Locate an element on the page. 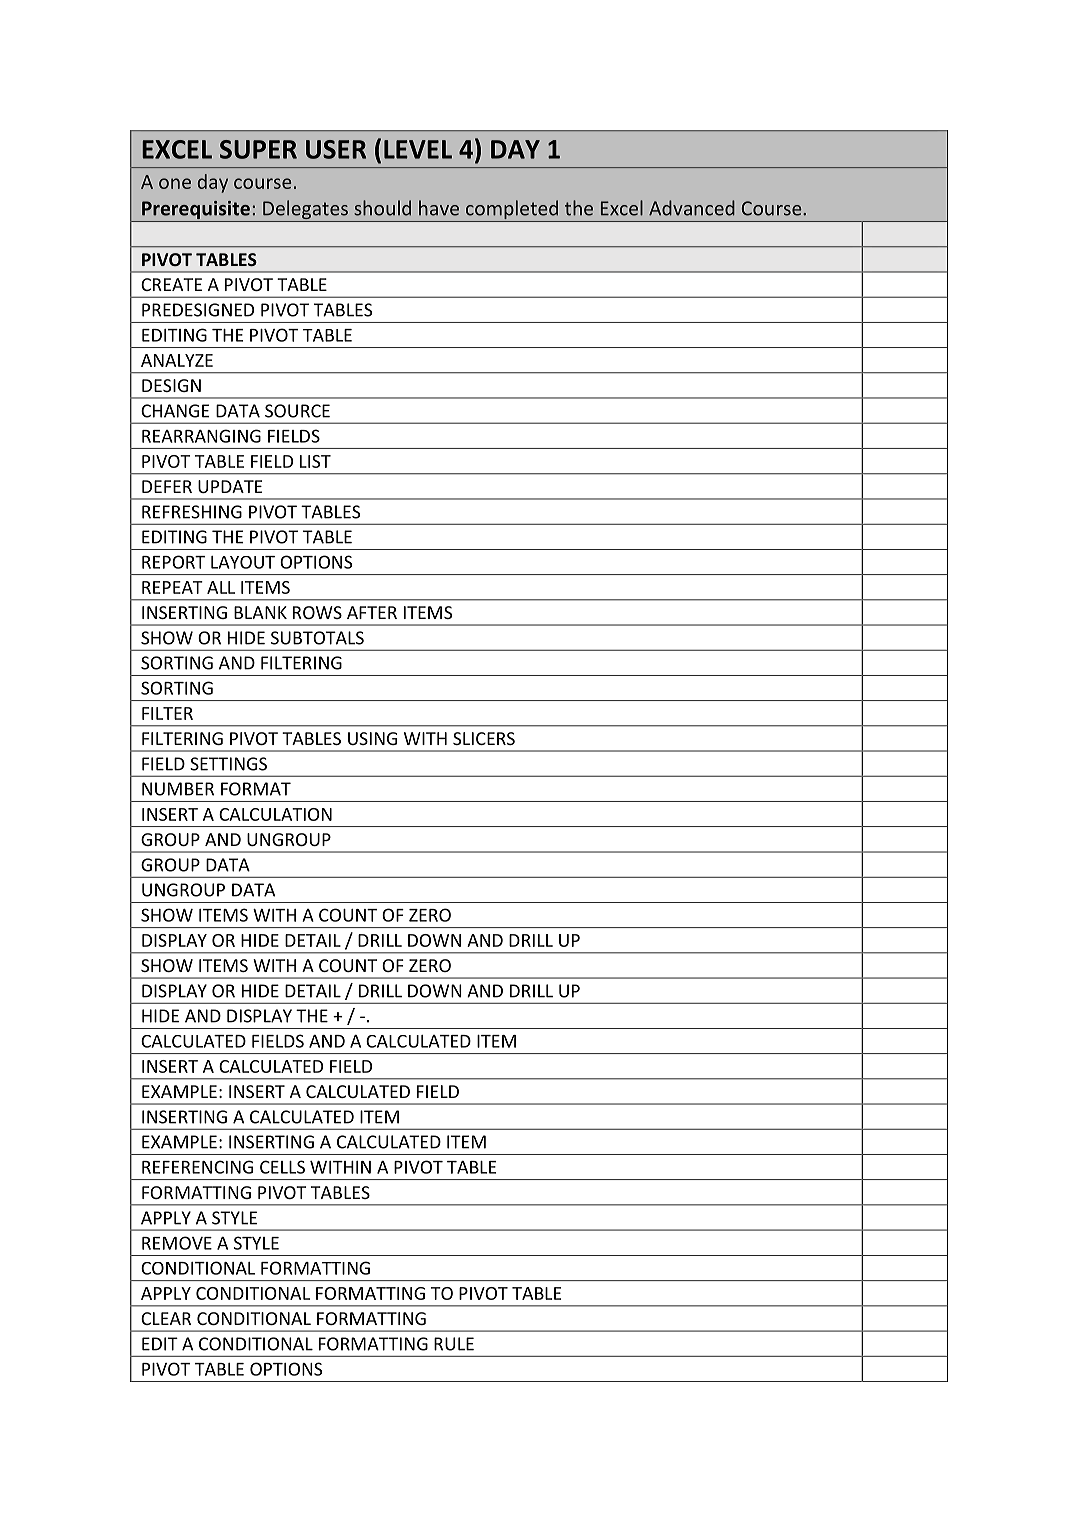  UPDATE is located at coordinates (230, 486).
